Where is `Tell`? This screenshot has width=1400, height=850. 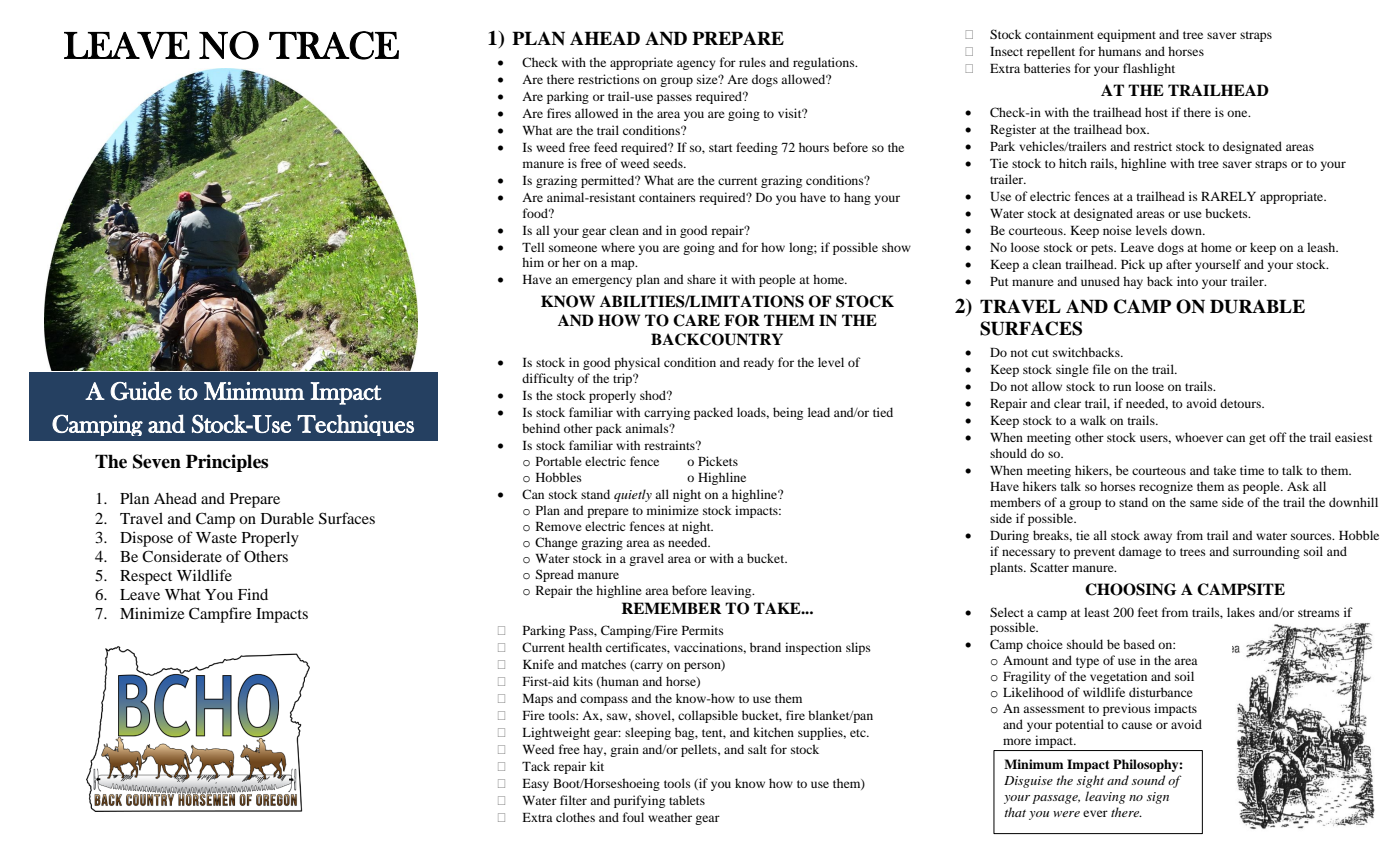
Tell is located at coordinates (533, 247).
